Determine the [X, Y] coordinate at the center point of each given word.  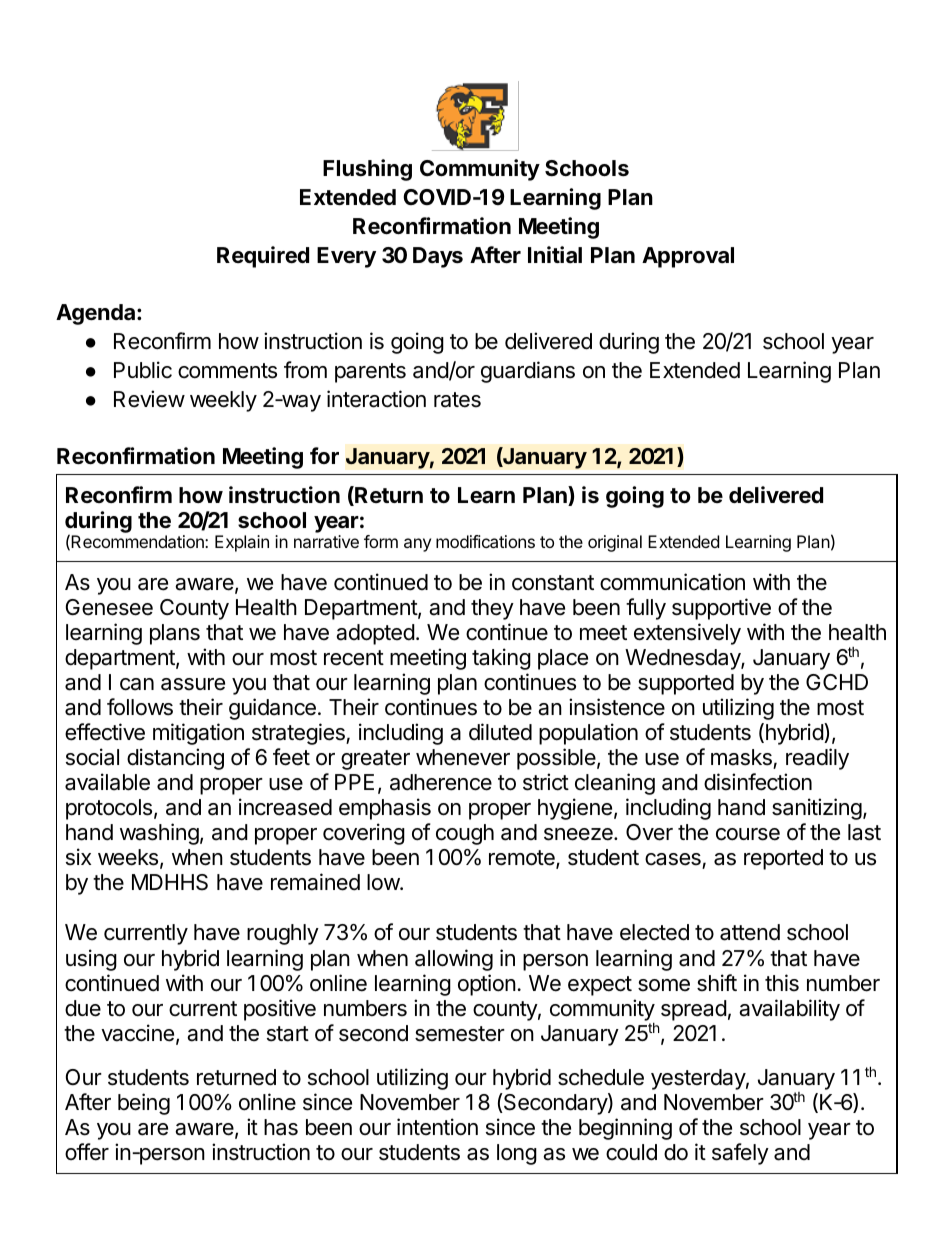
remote [523, 859]
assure [193, 684]
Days [438, 257]
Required [263, 257]
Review [149, 399]
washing [159, 834]
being [144, 1104]
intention [437, 1127]
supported [686, 684]
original [615, 543]
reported [783, 859]
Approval [688, 257]
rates [457, 400]
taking [501, 659]
